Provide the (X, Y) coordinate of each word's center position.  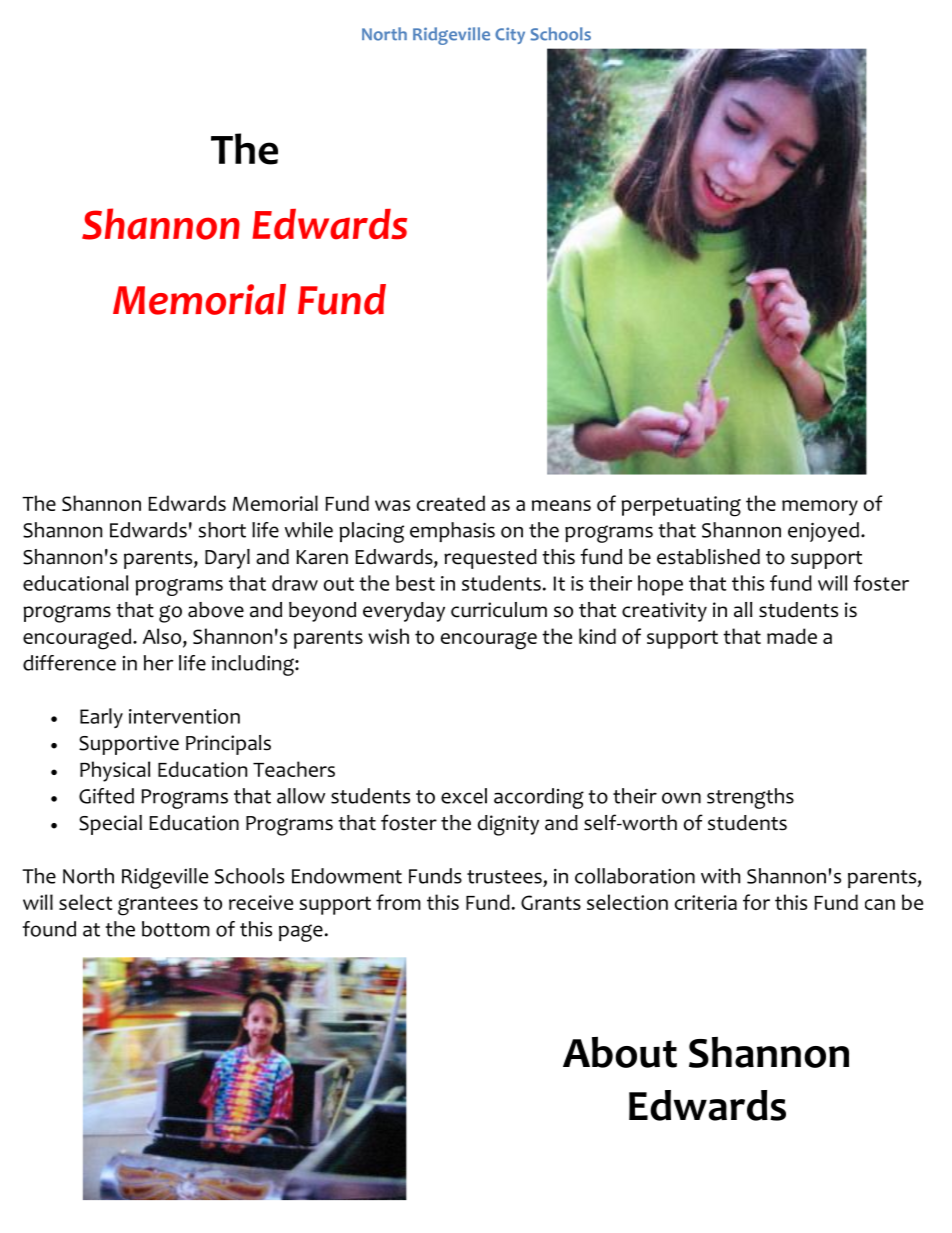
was (392, 505)
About (620, 1052)
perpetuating (681, 506)
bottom (176, 929)
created (451, 503)
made (792, 636)
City (510, 35)
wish (388, 636)
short (222, 530)
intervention (184, 716)
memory (820, 508)
